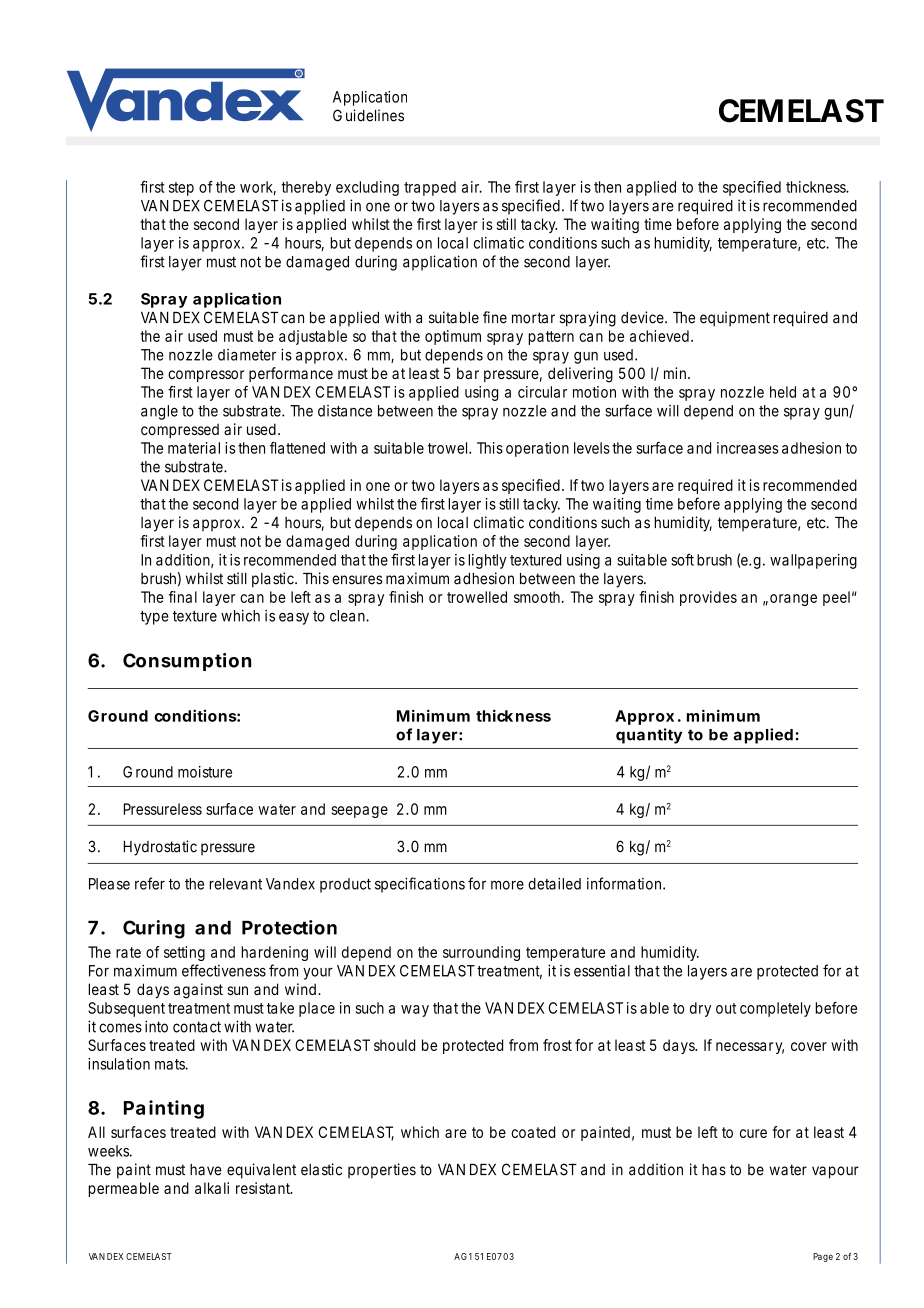  I want to click on provides, so click(708, 598).
